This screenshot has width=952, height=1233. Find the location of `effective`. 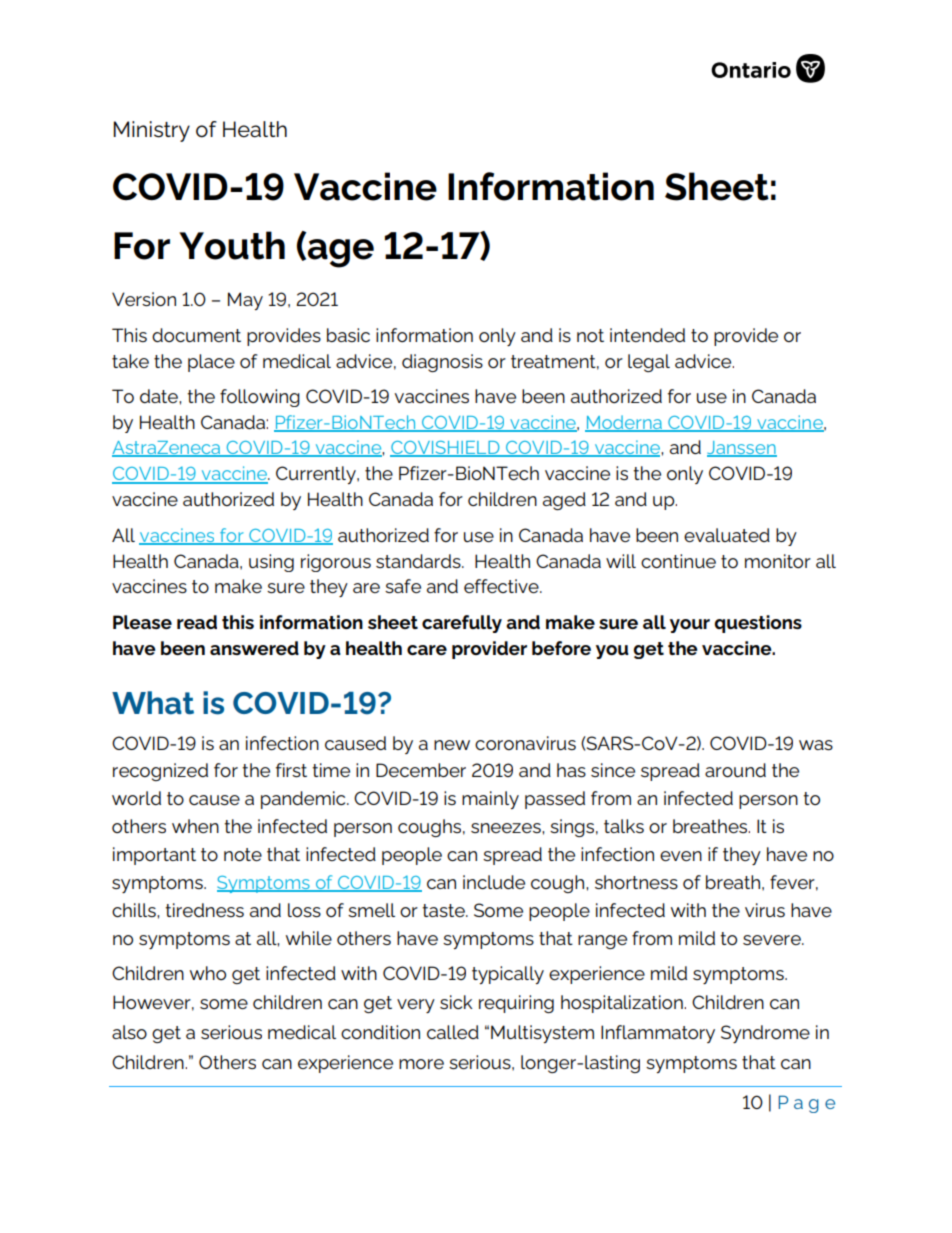

effective is located at coordinates (502, 586).
